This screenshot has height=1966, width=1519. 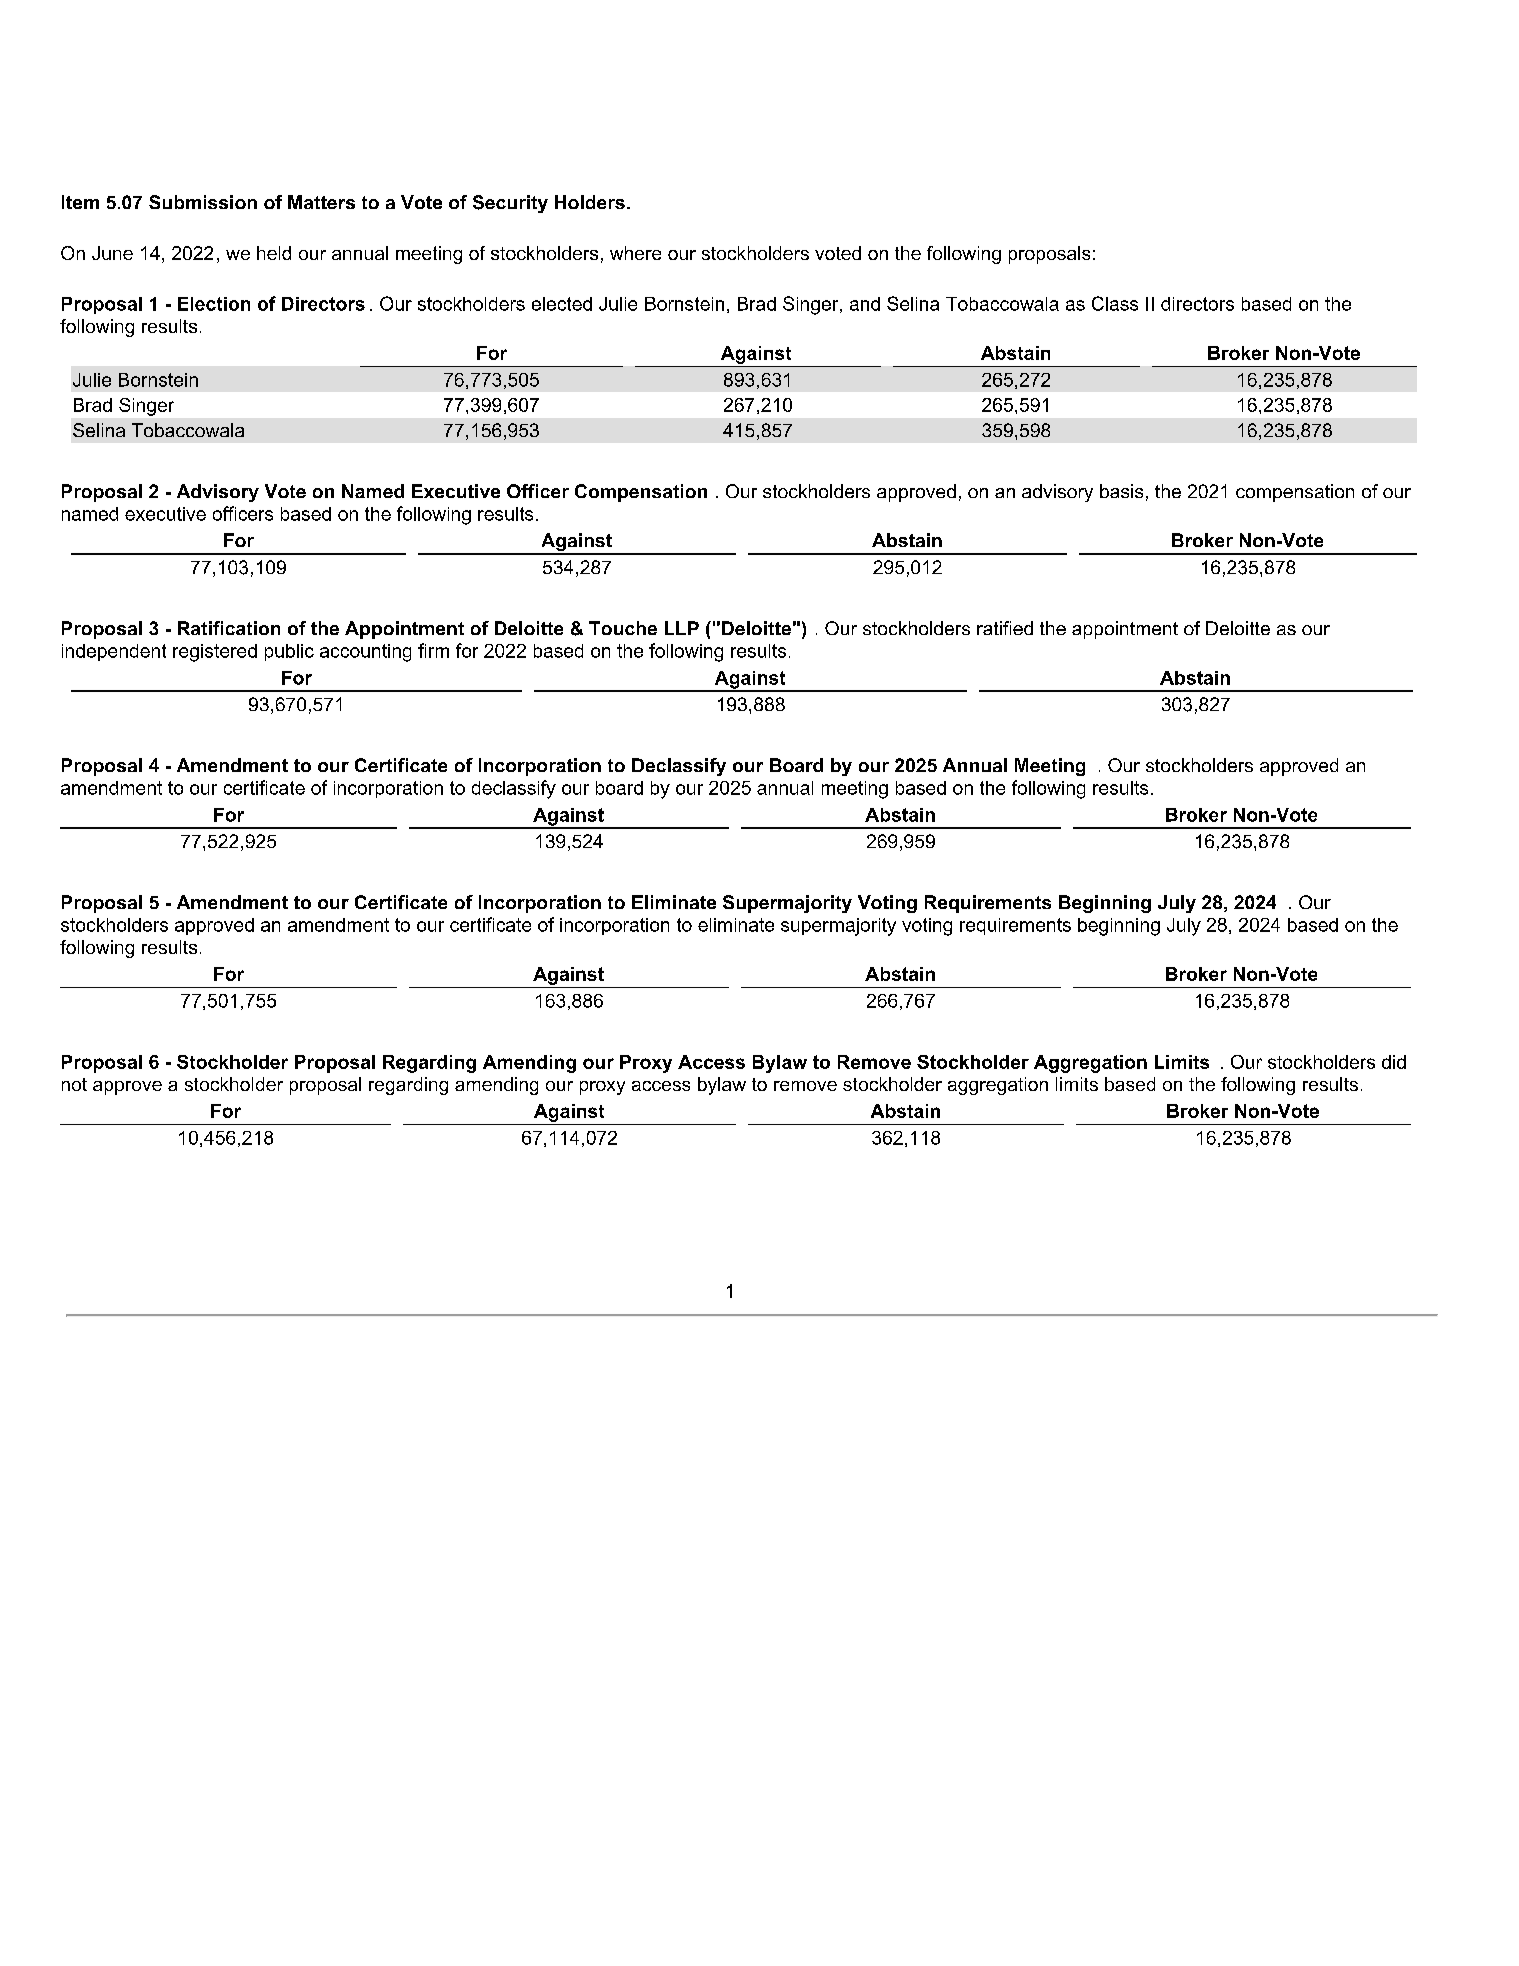 What do you see at coordinates (682, 628) in the screenshot?
I see `LLP` at bounding box center [682, 628].
